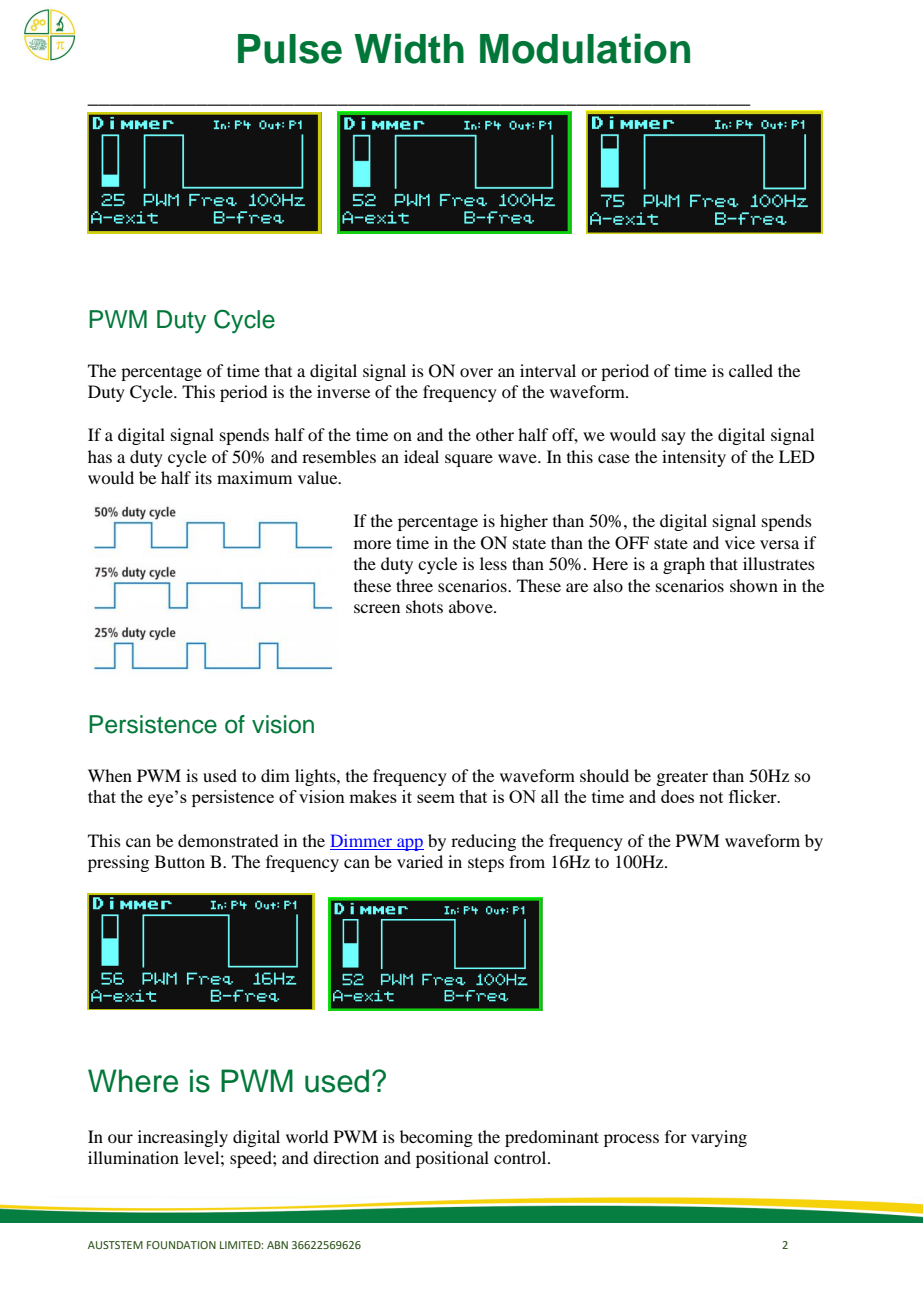 The image size is (924, 1308). Describe the element at coordinates (409, 48) in the page. I see `Width` at that location.
